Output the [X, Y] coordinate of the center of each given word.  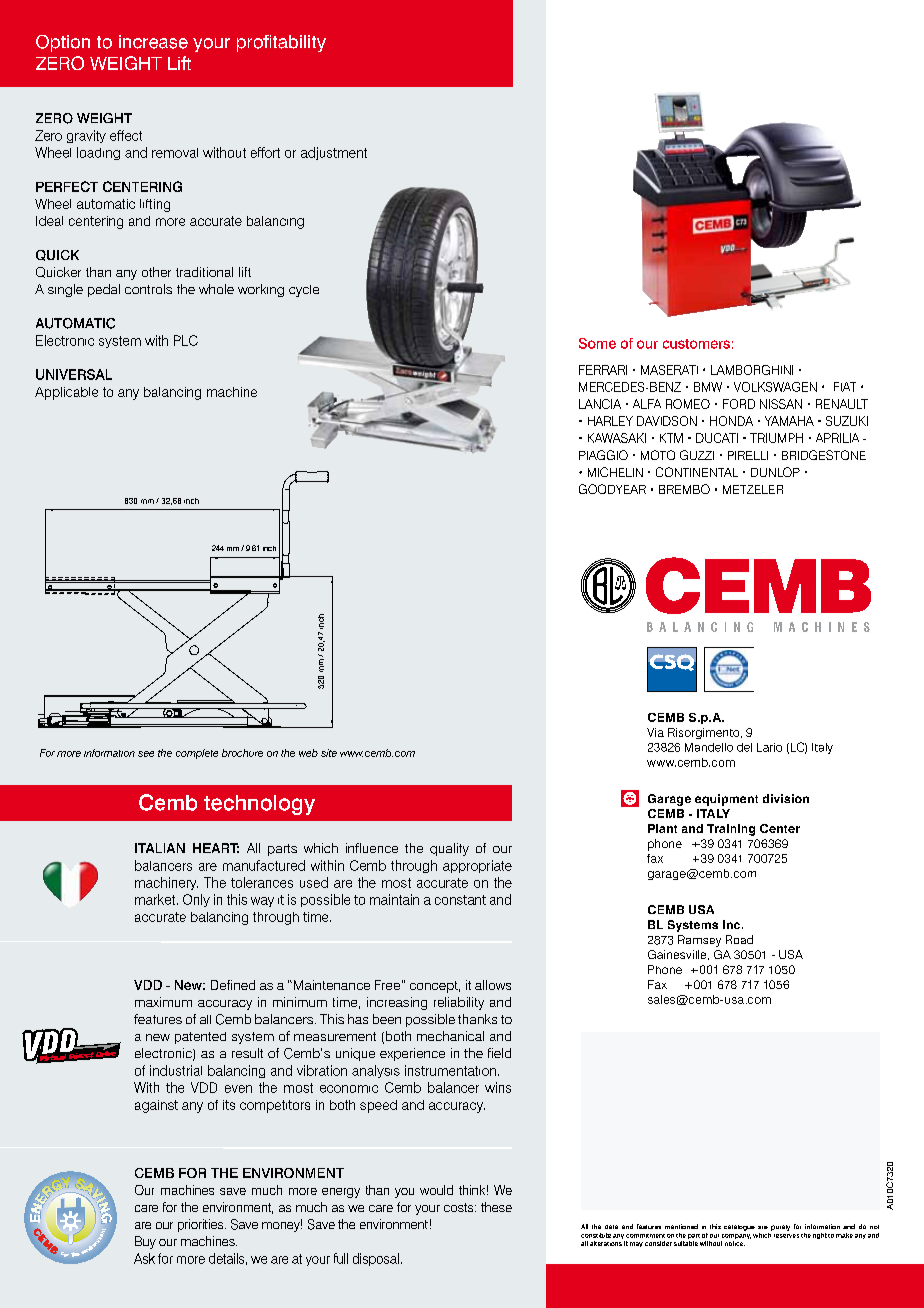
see [146, 754]
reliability [459, 1003]
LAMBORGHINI [752, 370]
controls [148, 289]
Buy [145, 1242]
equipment [726, 800]
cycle [304, 291]
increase [153, 42]
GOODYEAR [612, 489]
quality [449, 849]
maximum [163, 1002]
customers [696, 344]
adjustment [334, 153]
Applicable [66, 393]
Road [739, 939]
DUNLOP [775, 472]
